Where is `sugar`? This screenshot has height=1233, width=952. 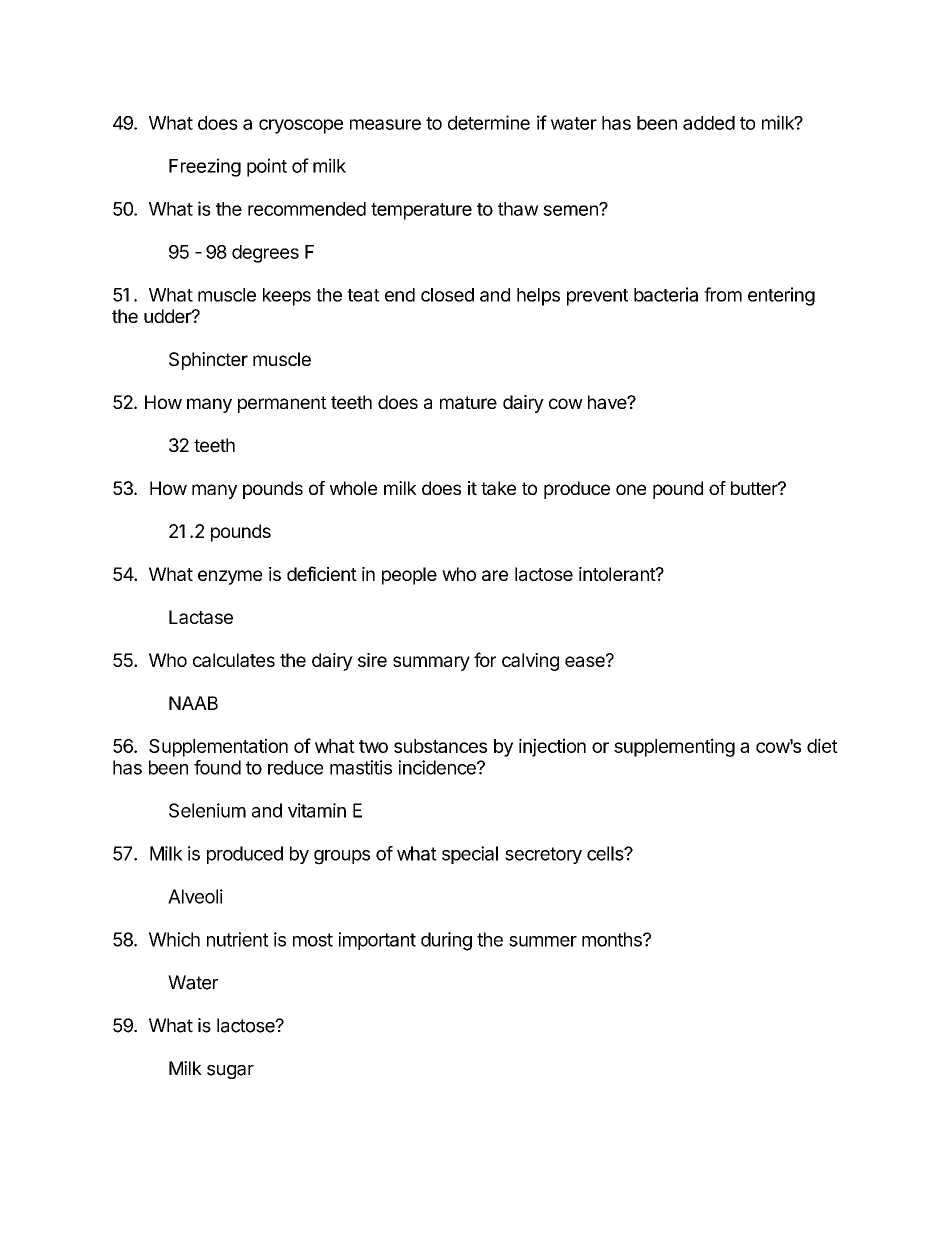 sugar is located at coordinates (230, 1072).
